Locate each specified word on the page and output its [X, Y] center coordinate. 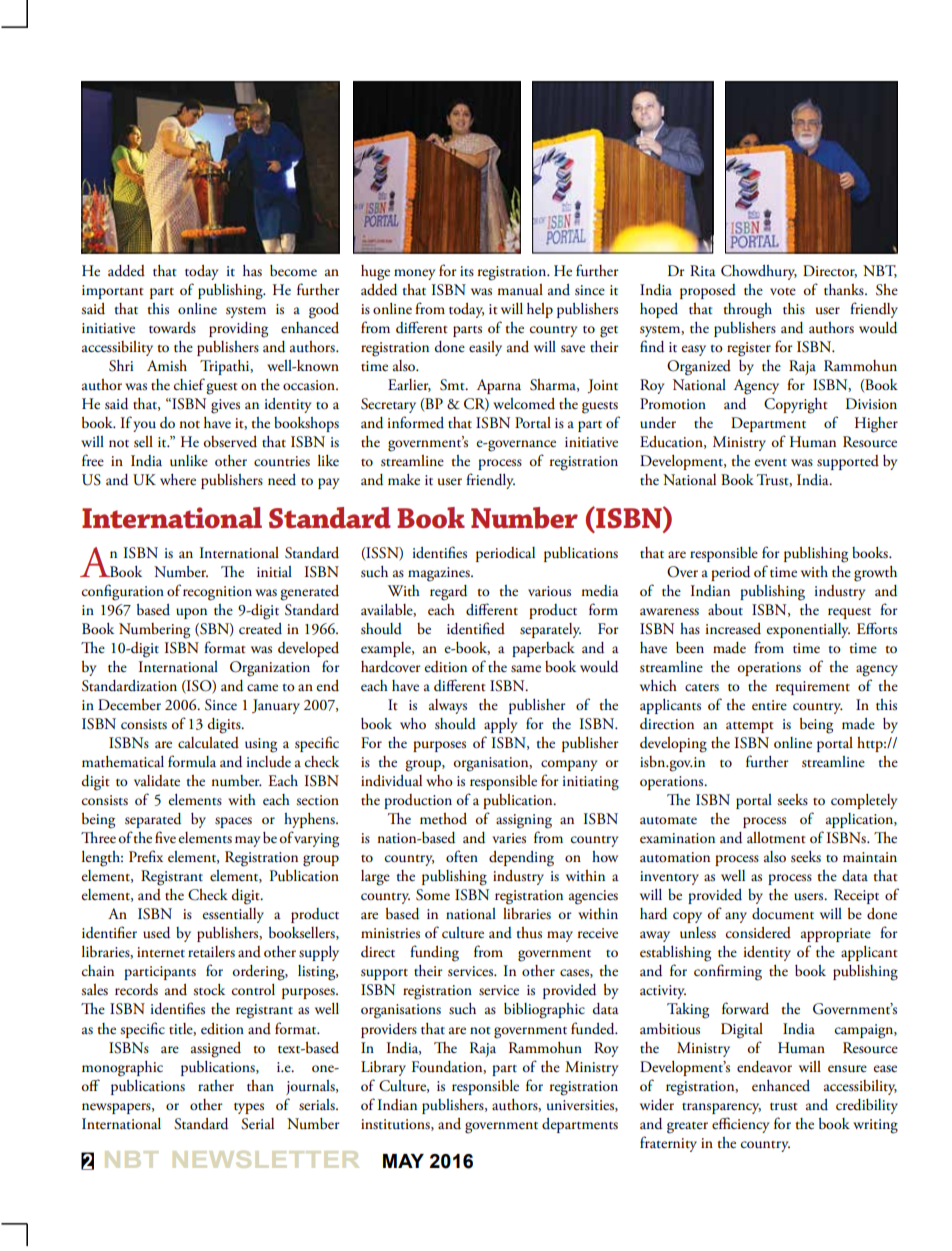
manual [520, 290]
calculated [208, 743]
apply [500, 725]
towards [172, 328]
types [249, 1108]
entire [769, 705]
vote [783, 292]
